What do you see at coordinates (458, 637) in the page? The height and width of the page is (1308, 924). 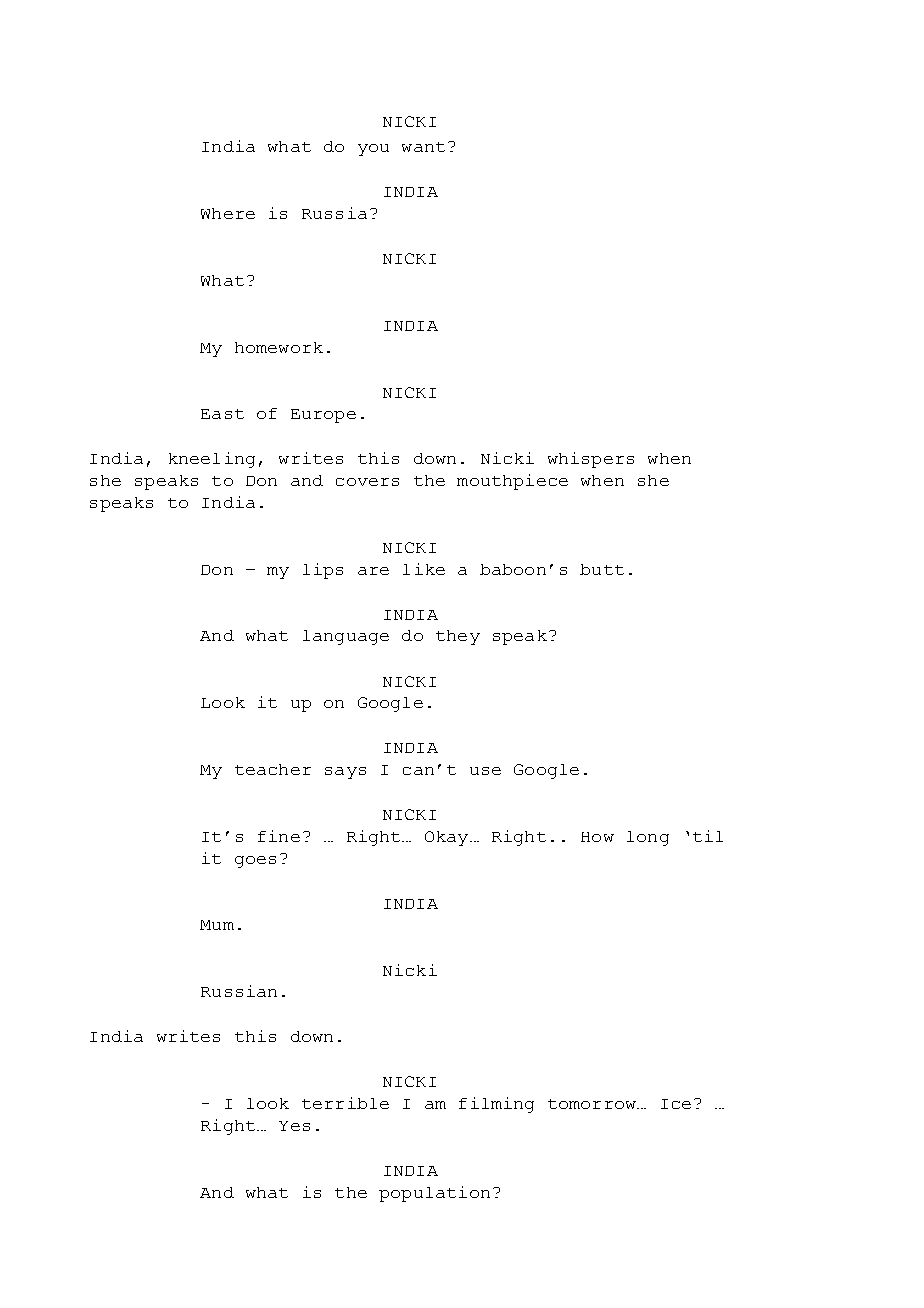 I see `they` at bounding box center [458, 637].
